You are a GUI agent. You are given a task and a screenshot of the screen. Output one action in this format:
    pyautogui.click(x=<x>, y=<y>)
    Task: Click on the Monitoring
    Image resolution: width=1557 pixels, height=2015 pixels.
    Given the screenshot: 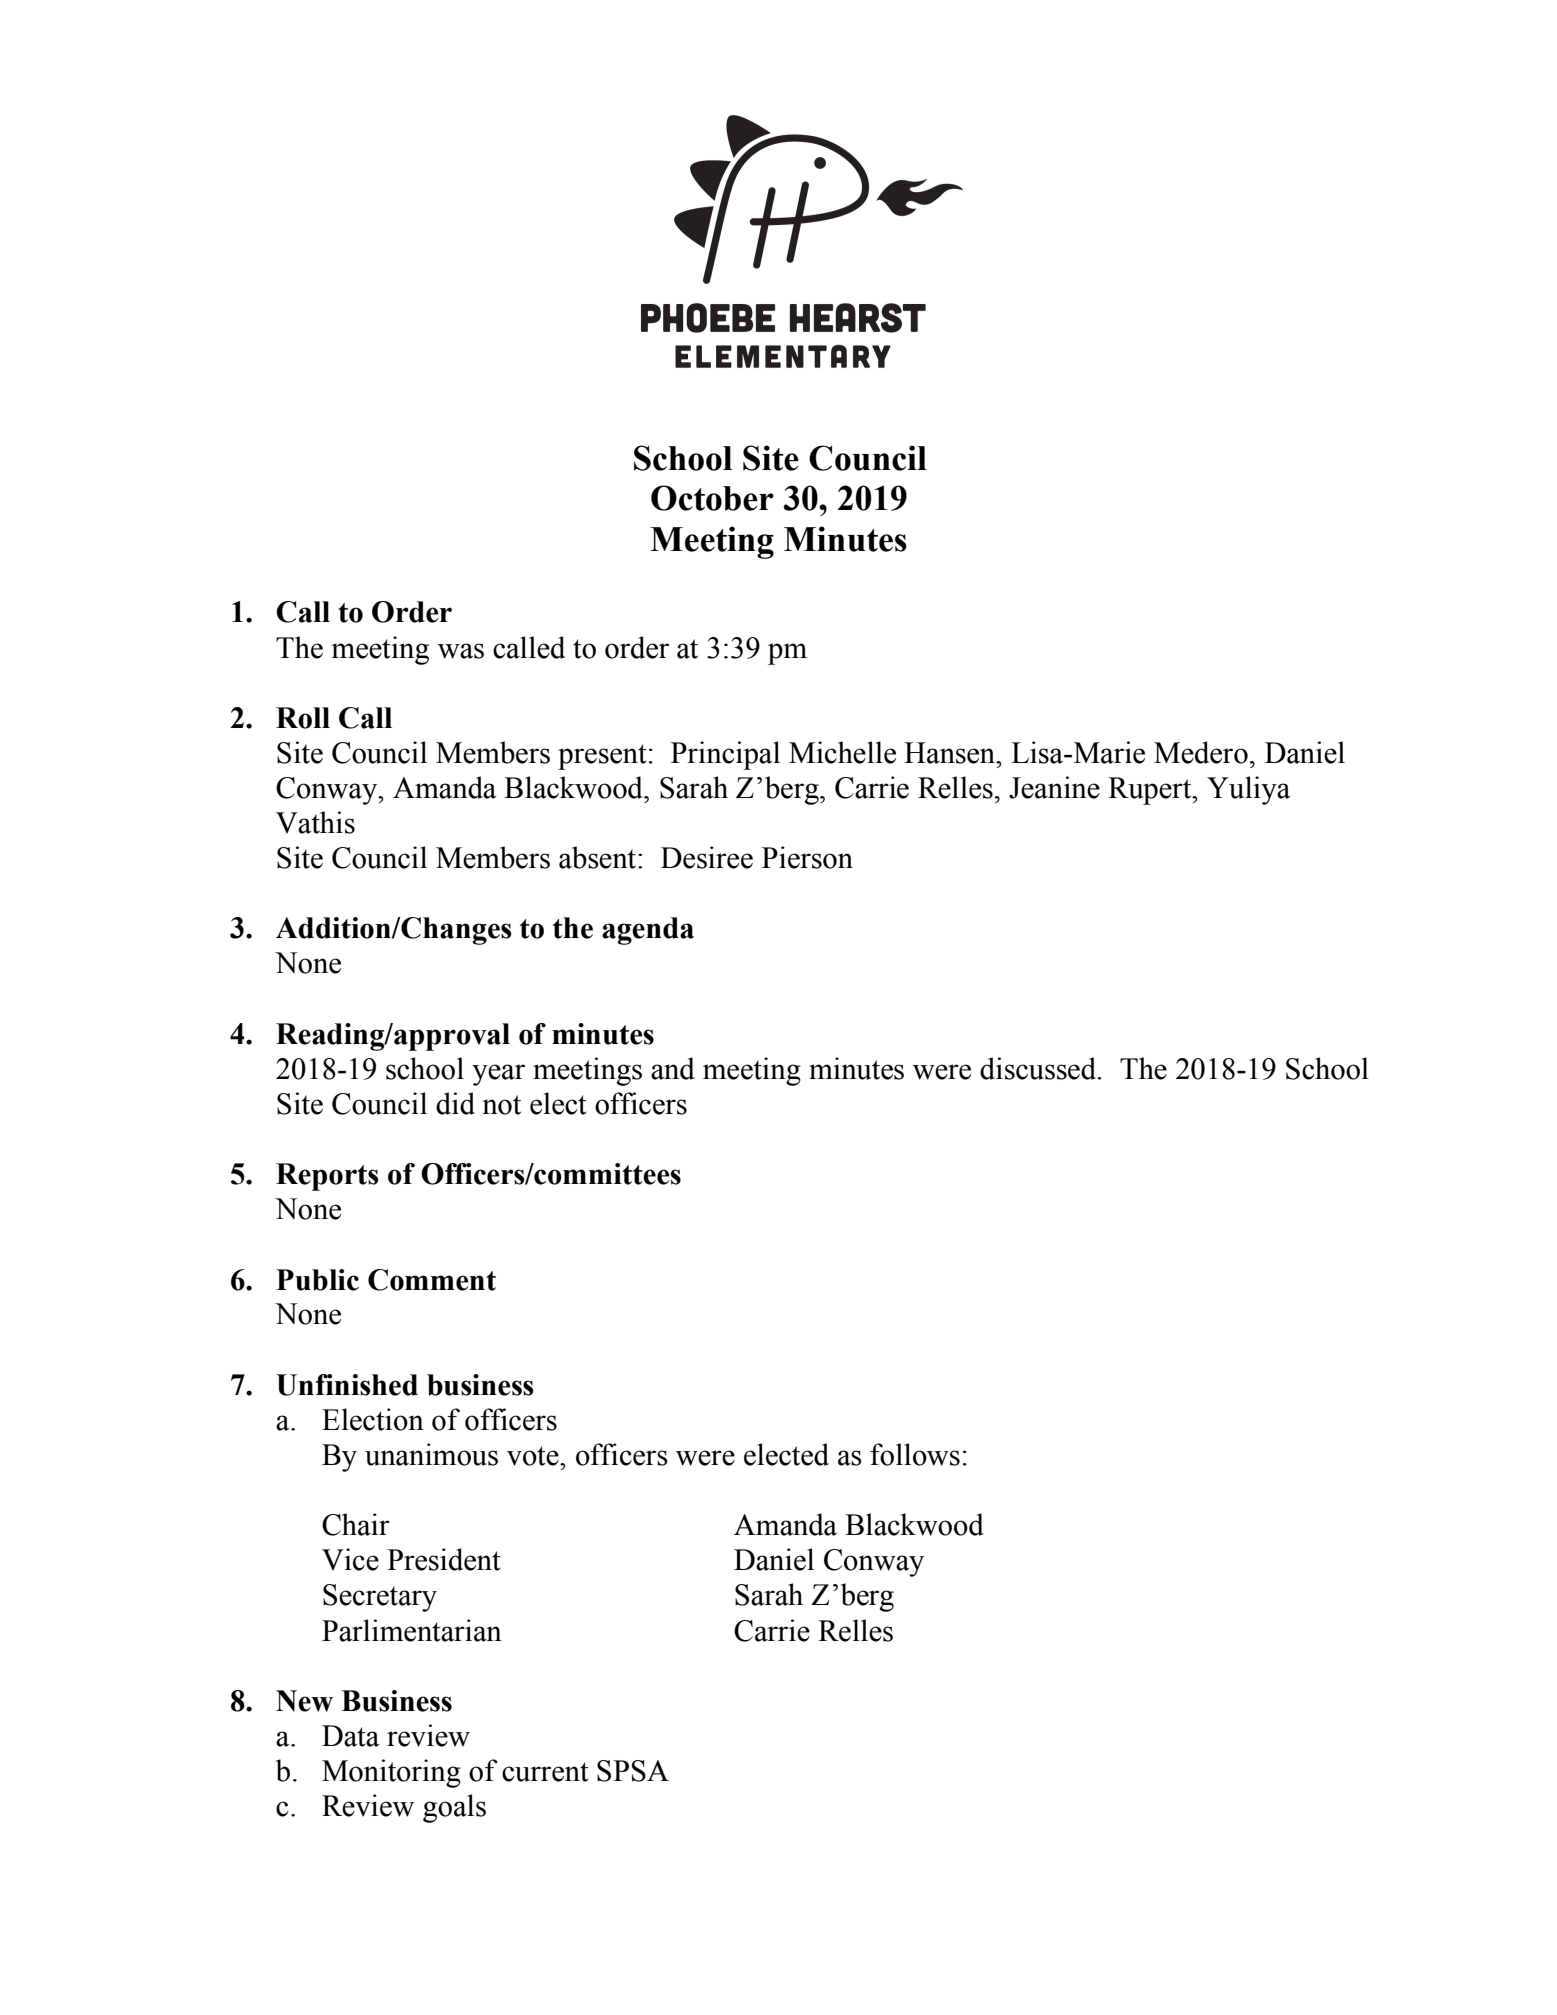 What is the action you would take?
    pyautogui.click(x=391, y=1773)
